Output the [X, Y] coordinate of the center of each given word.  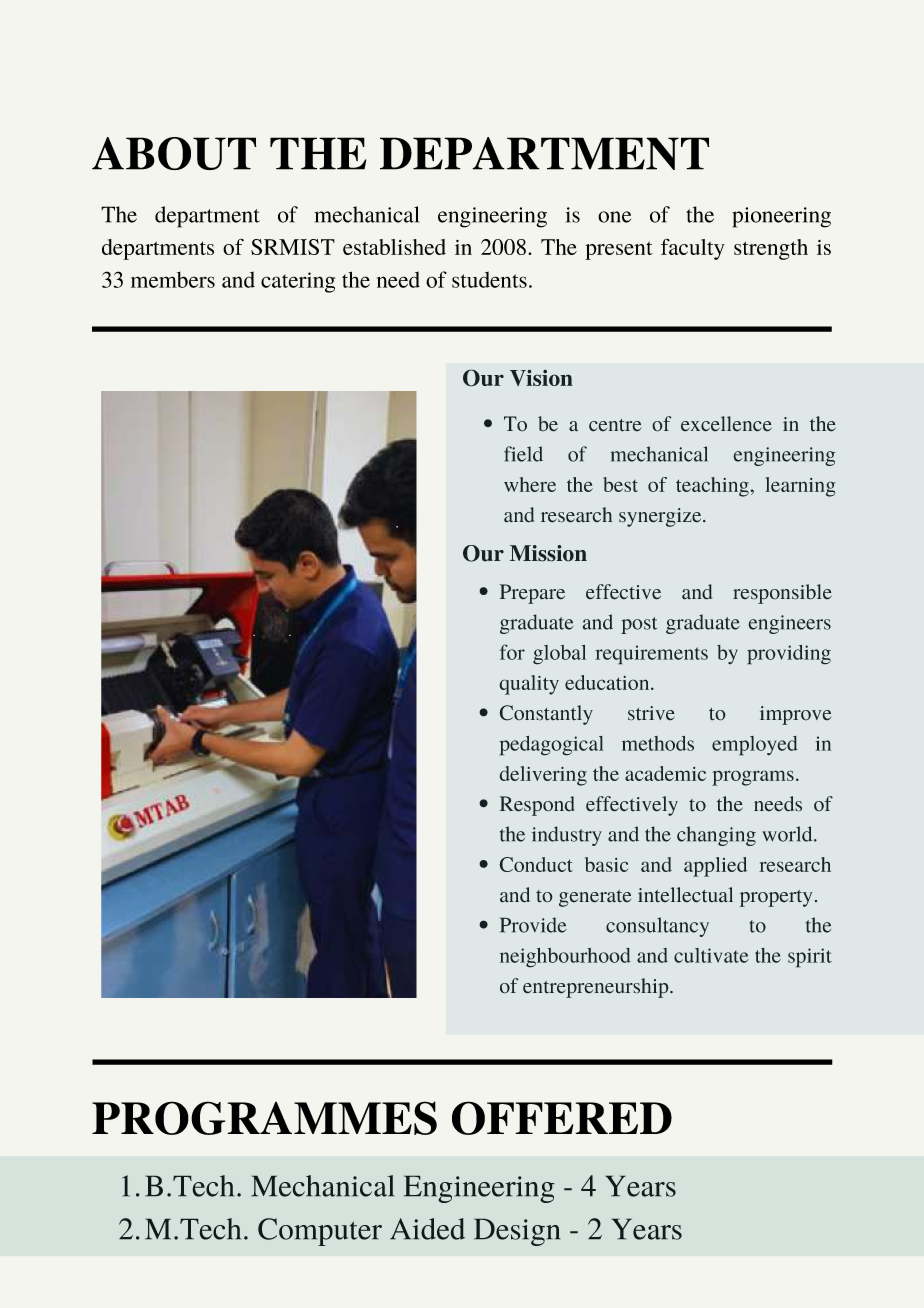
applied [715, 867]
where [530, 484]
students [489, 279]
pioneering [781, 217]
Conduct [536, 864]
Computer [320, 1232]
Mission [548, 553]
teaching [712, 487]
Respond [537, 806]
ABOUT [174, 154]
